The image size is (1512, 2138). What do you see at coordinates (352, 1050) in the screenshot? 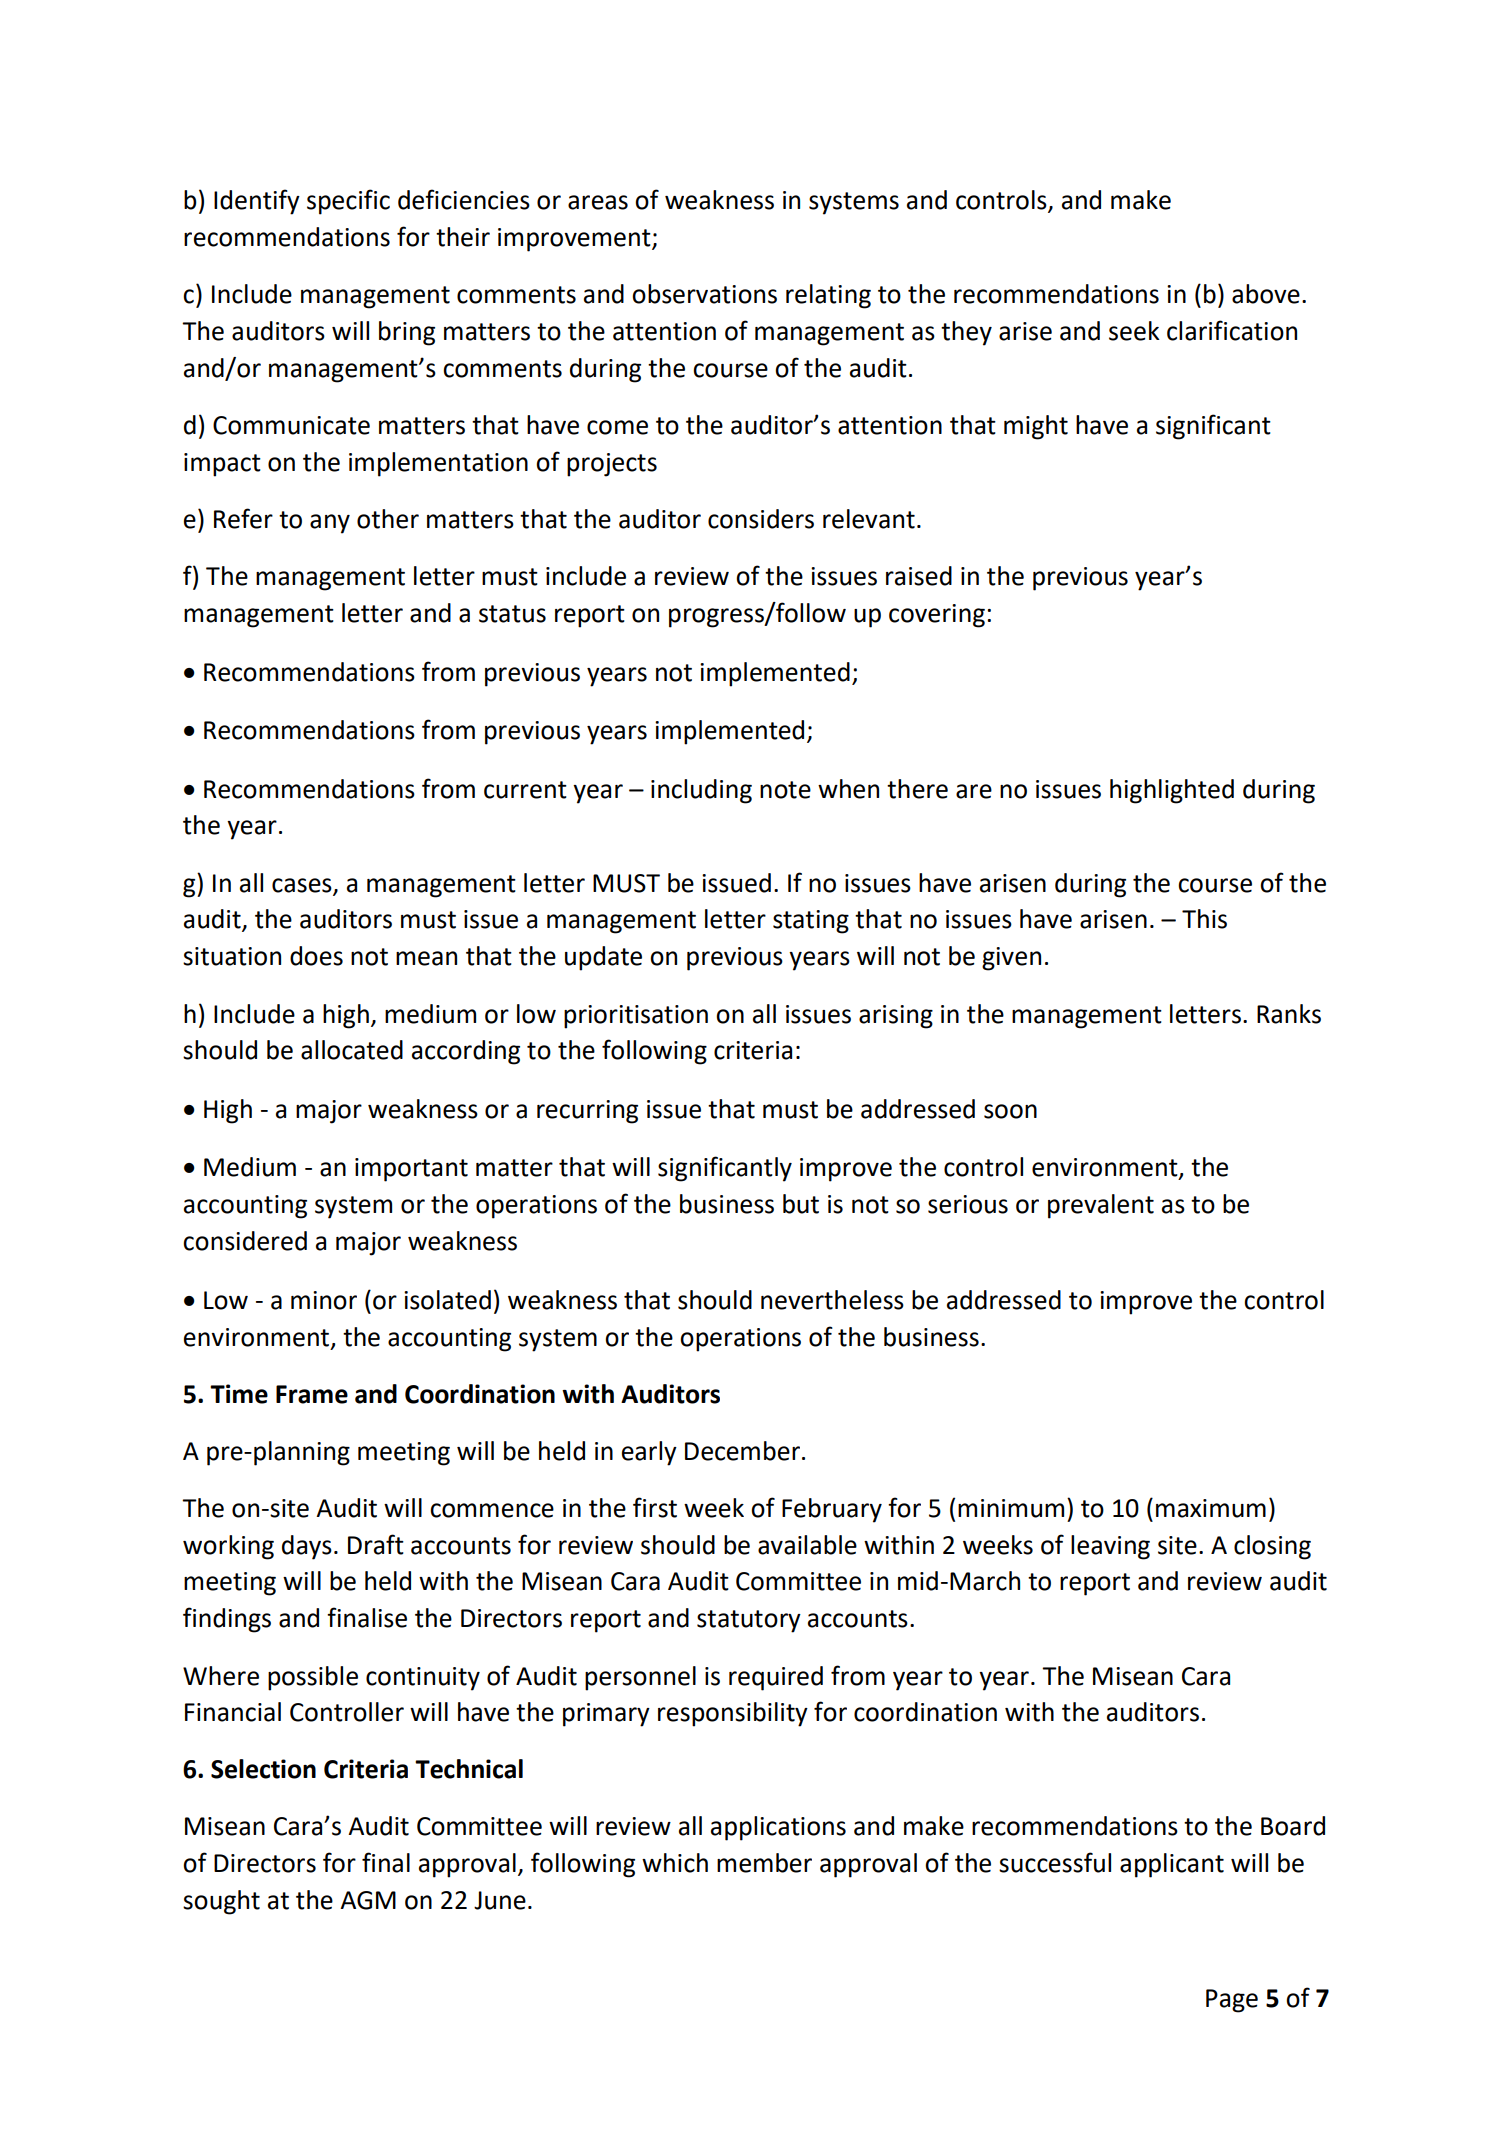
I see `allocated` at bounding box center [352, 1050].
